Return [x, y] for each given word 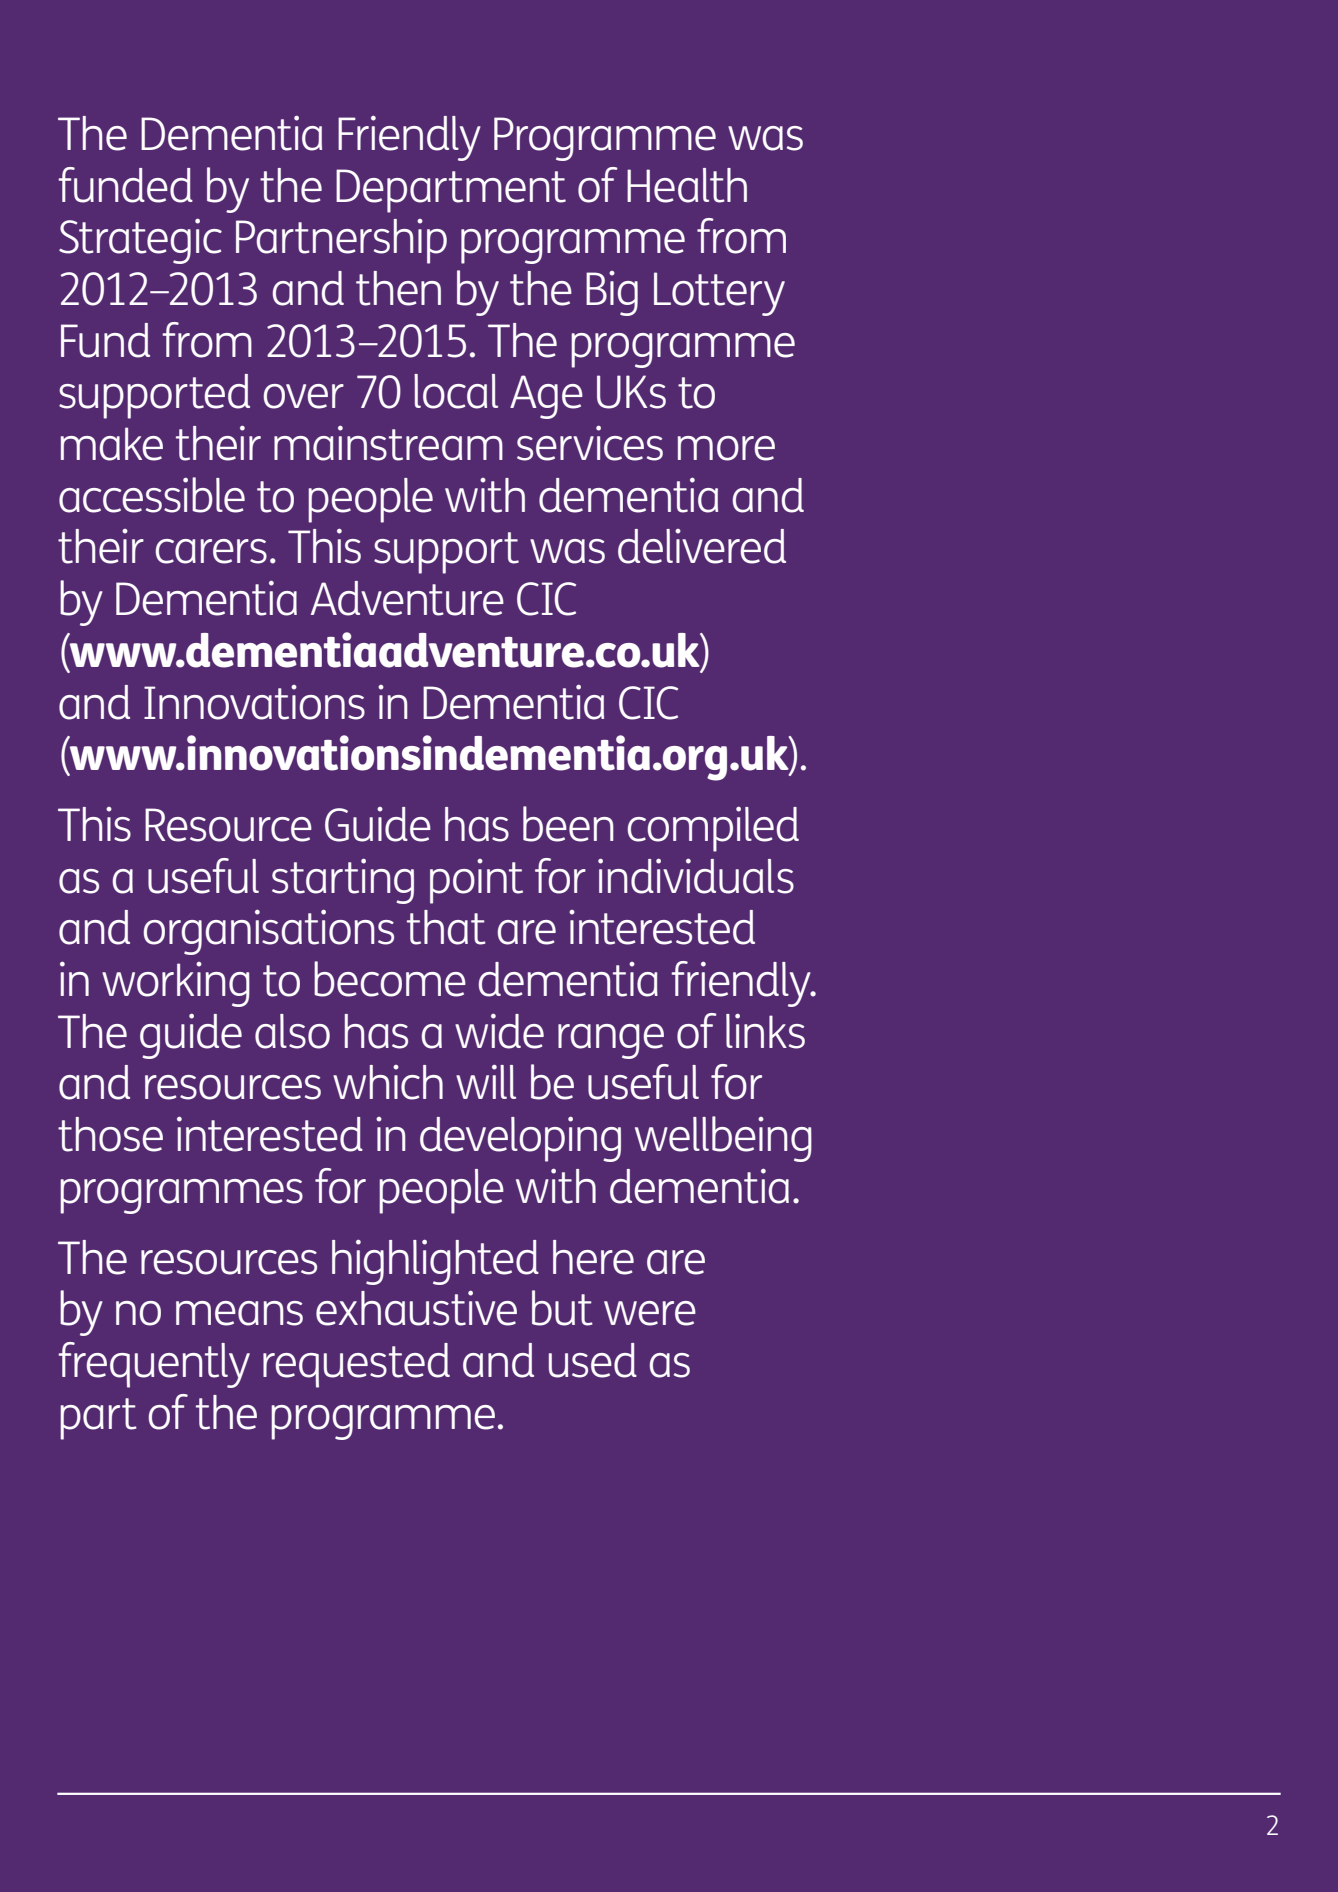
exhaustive [416, 1308]
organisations [268, 932]
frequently [154, 1365]
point [476, 881]
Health [687, 185]
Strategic [140, 241]
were [650, 1313]
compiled [713, 829]
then [398, 288]
